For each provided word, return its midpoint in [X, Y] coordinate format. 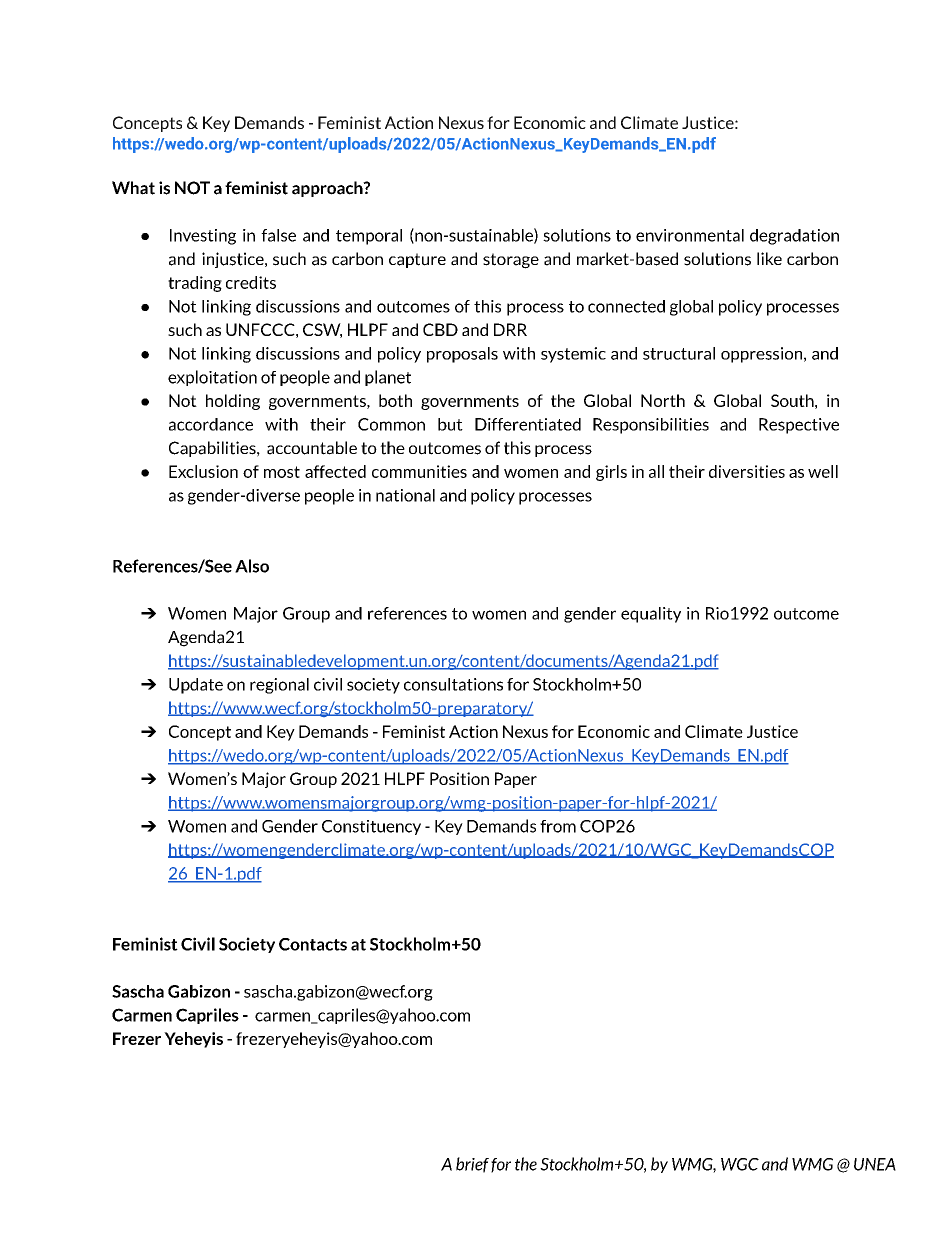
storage [511, 261]
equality [651, 615]
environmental [690, 235]
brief [472, 1165]
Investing [203, 237]
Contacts [313, 944]
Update [196, 686]
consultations [453, 684]
